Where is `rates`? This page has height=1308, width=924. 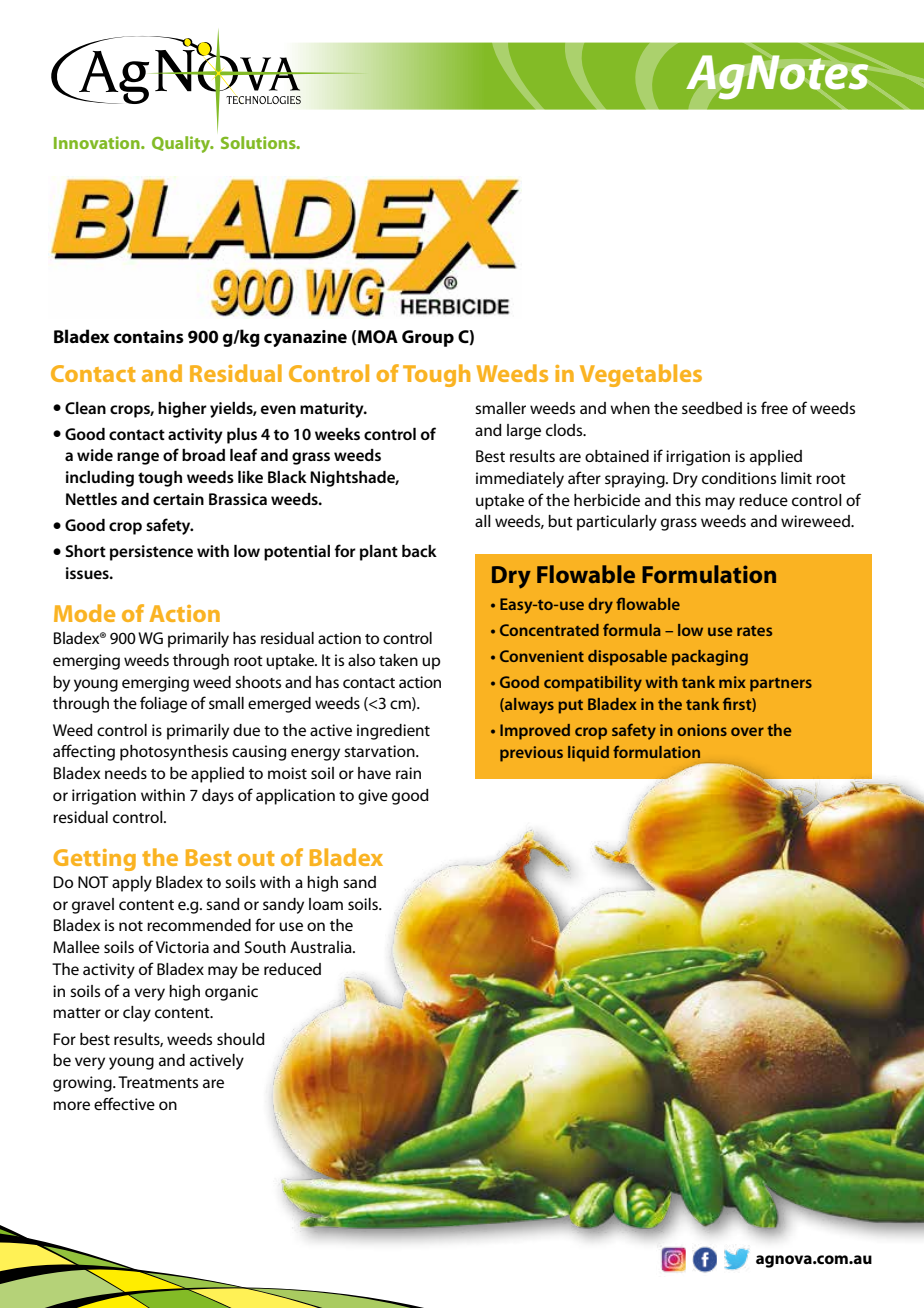 rates is located at coordinates (754, 631).
